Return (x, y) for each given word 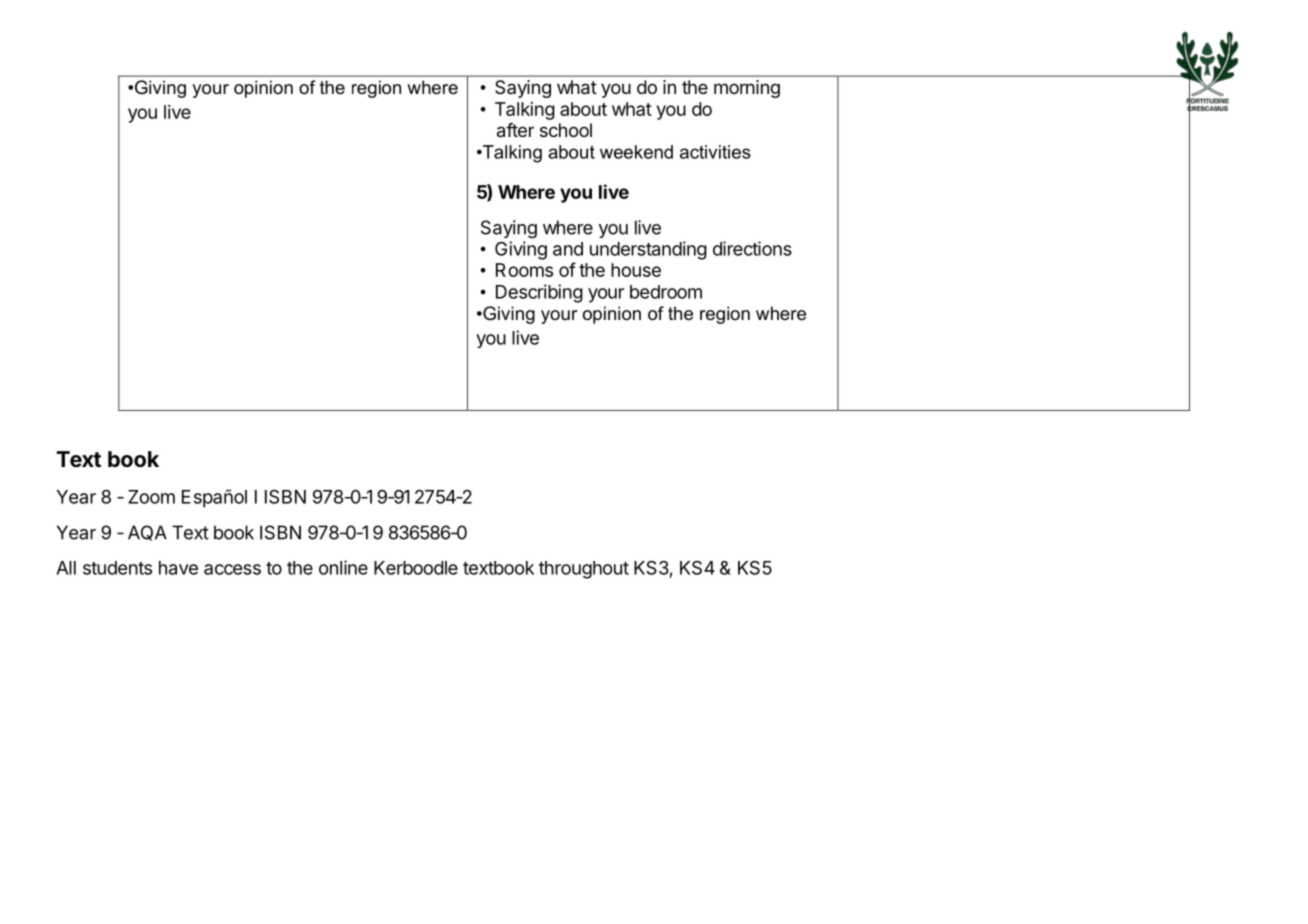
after (515, 130)
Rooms (524, 270)
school (566, 130)
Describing (539, 293)
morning (747, 89)
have (178, 568)
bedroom (666, 292)
